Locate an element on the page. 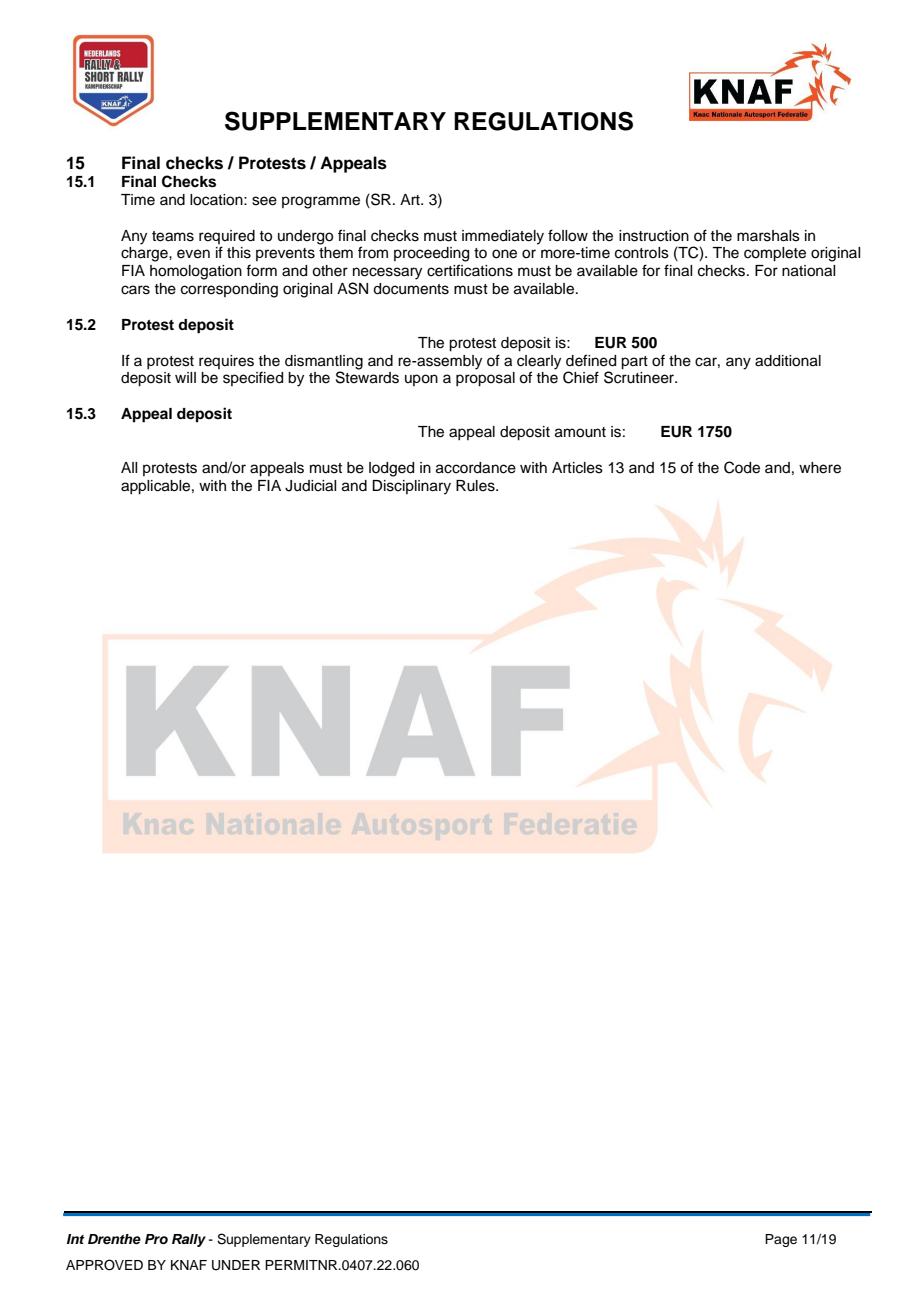 Image resolution: width=924 pixels, height=1308 pixels. teams is located at coordinates (173, 236).
